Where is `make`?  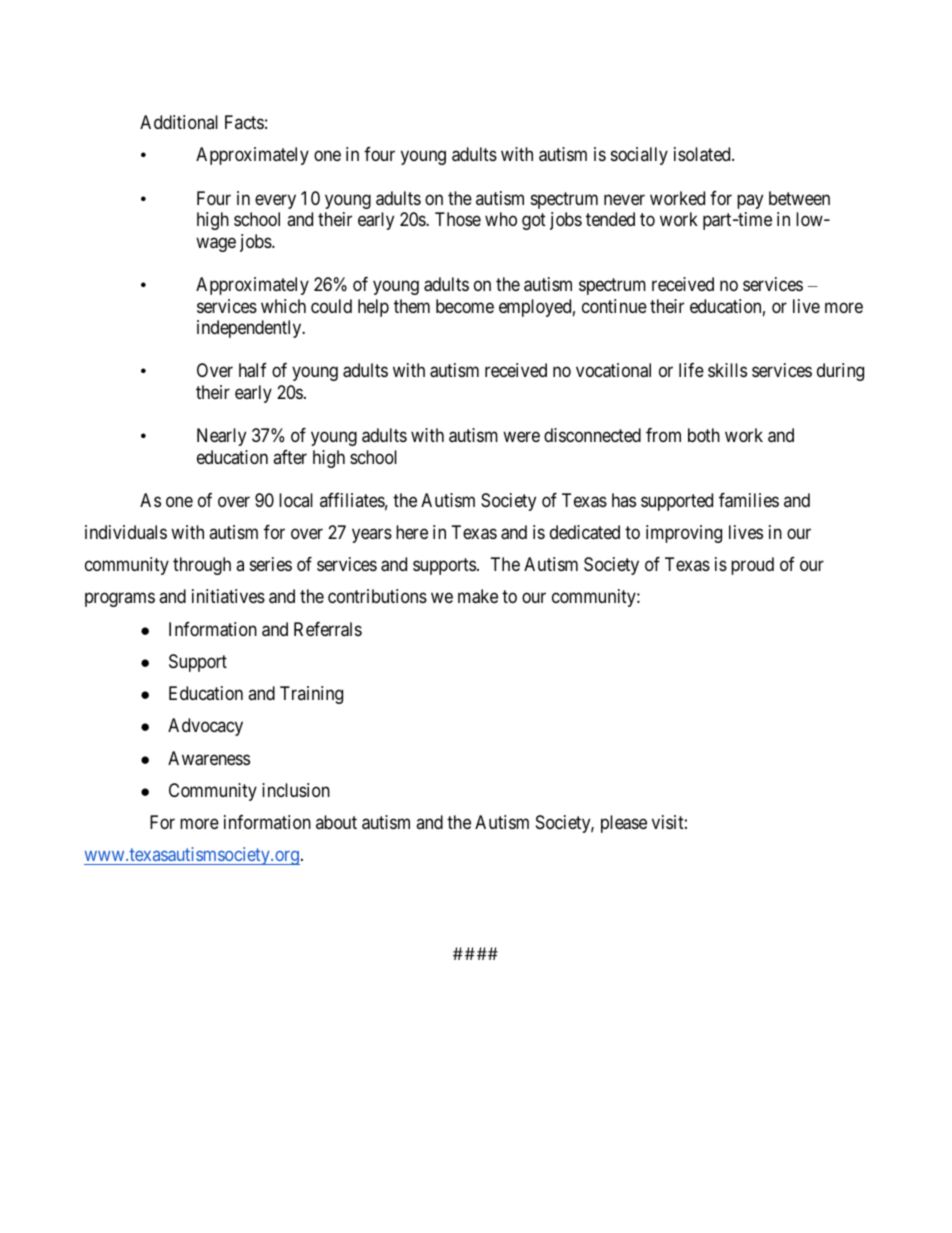
make is located at coordinates (478, 596).
